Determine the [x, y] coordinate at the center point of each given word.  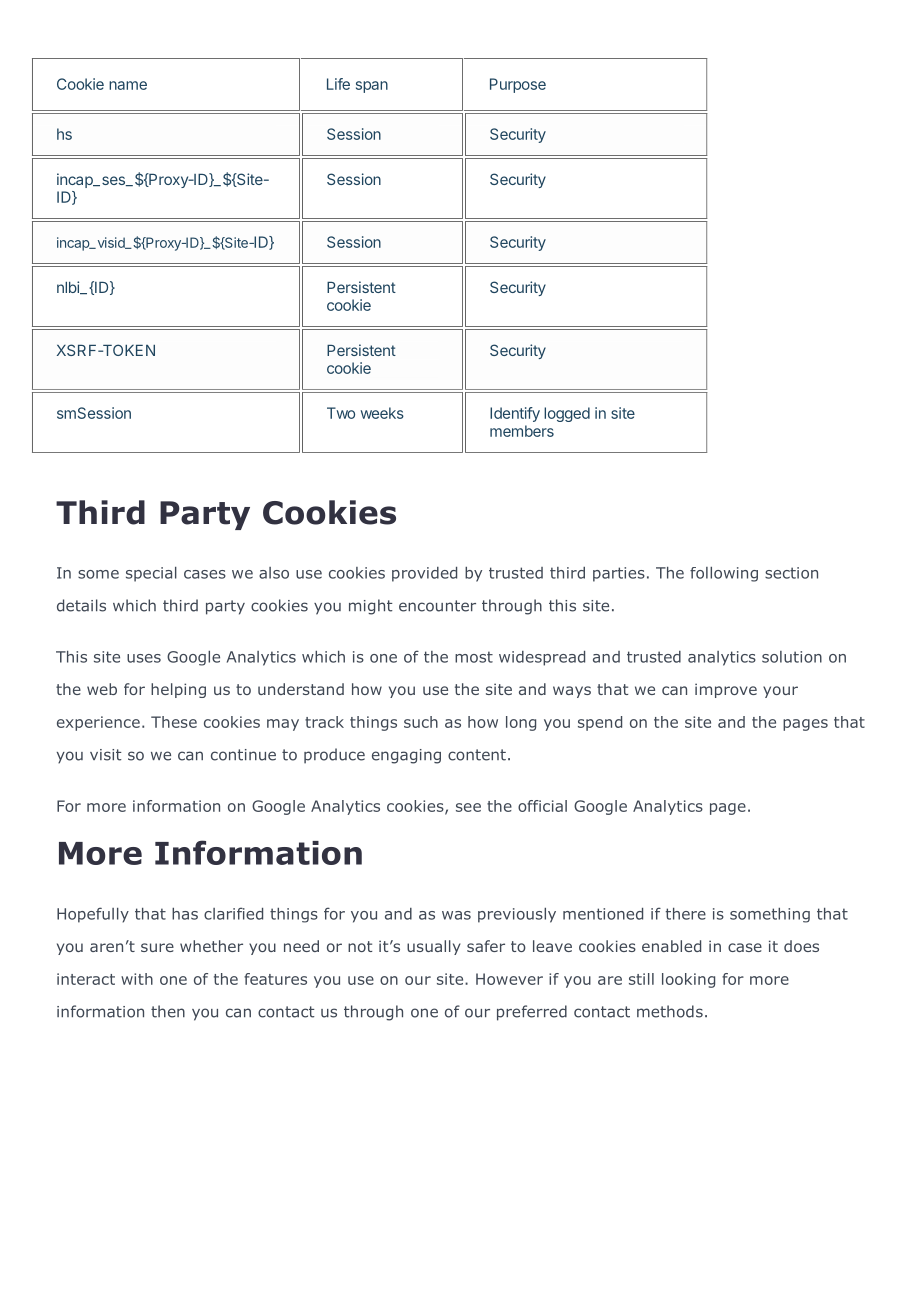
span [372, 87]
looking [688, 980]
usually [434, 947]
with [137, 979]
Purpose [518, 85]
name [128, 85]
